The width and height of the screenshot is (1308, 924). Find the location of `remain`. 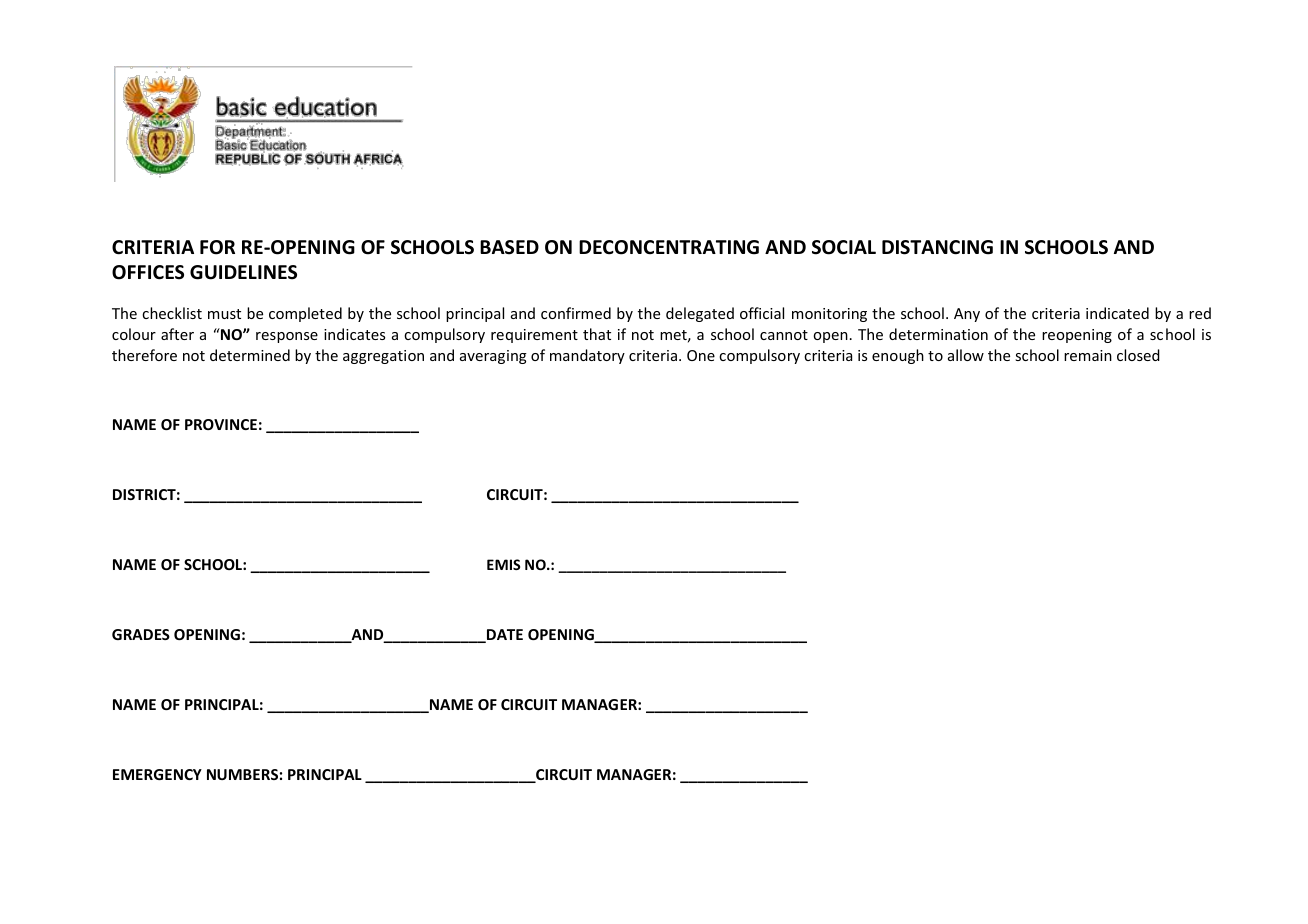

remain is located at coordinates (1088, 355).
